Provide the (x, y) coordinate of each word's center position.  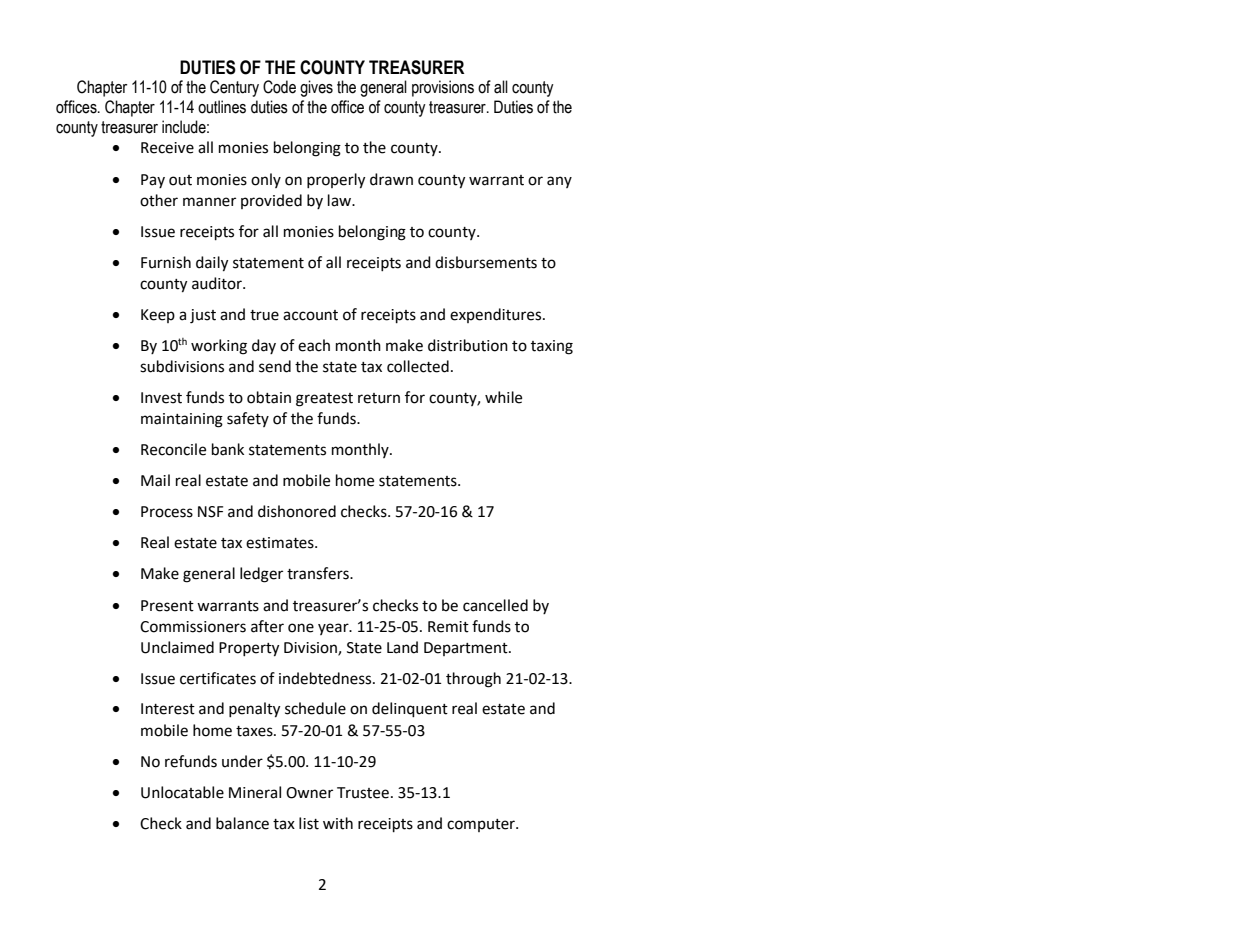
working (219, 347)
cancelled (495, 605)
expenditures (497, 315)
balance (242, 823)
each (314, 345)
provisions (443, 88)
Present (167, 606)
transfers (319, 573)
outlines (222, 107)
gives (316, 88)
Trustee (363, 793)
